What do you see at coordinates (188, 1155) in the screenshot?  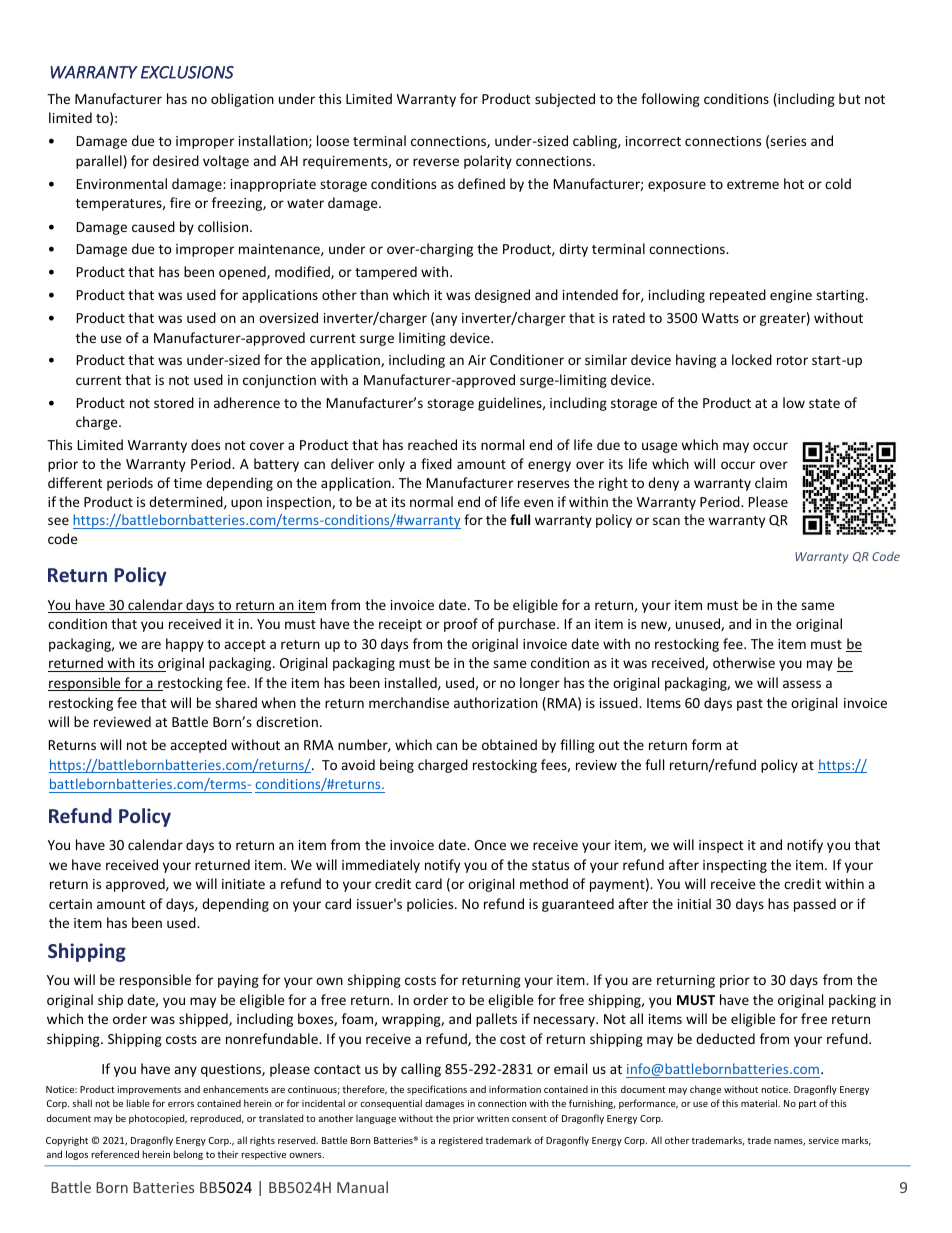 I see `belong` at bounding box center [188, 1155].
